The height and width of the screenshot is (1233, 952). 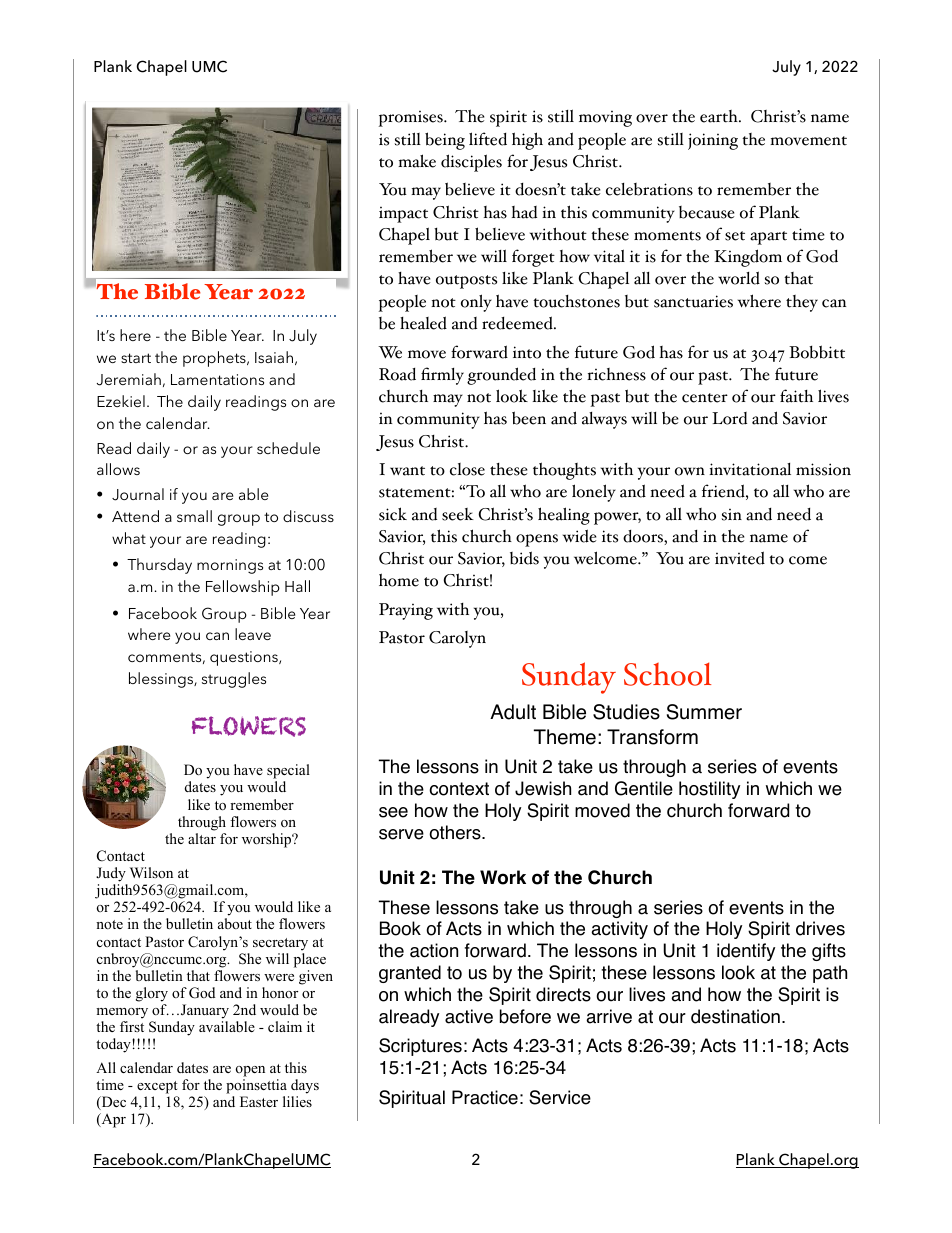 What do you see at coordinates (704, 712) in the screenshot?
I see `Summer` at bounding box center [704, 712].
